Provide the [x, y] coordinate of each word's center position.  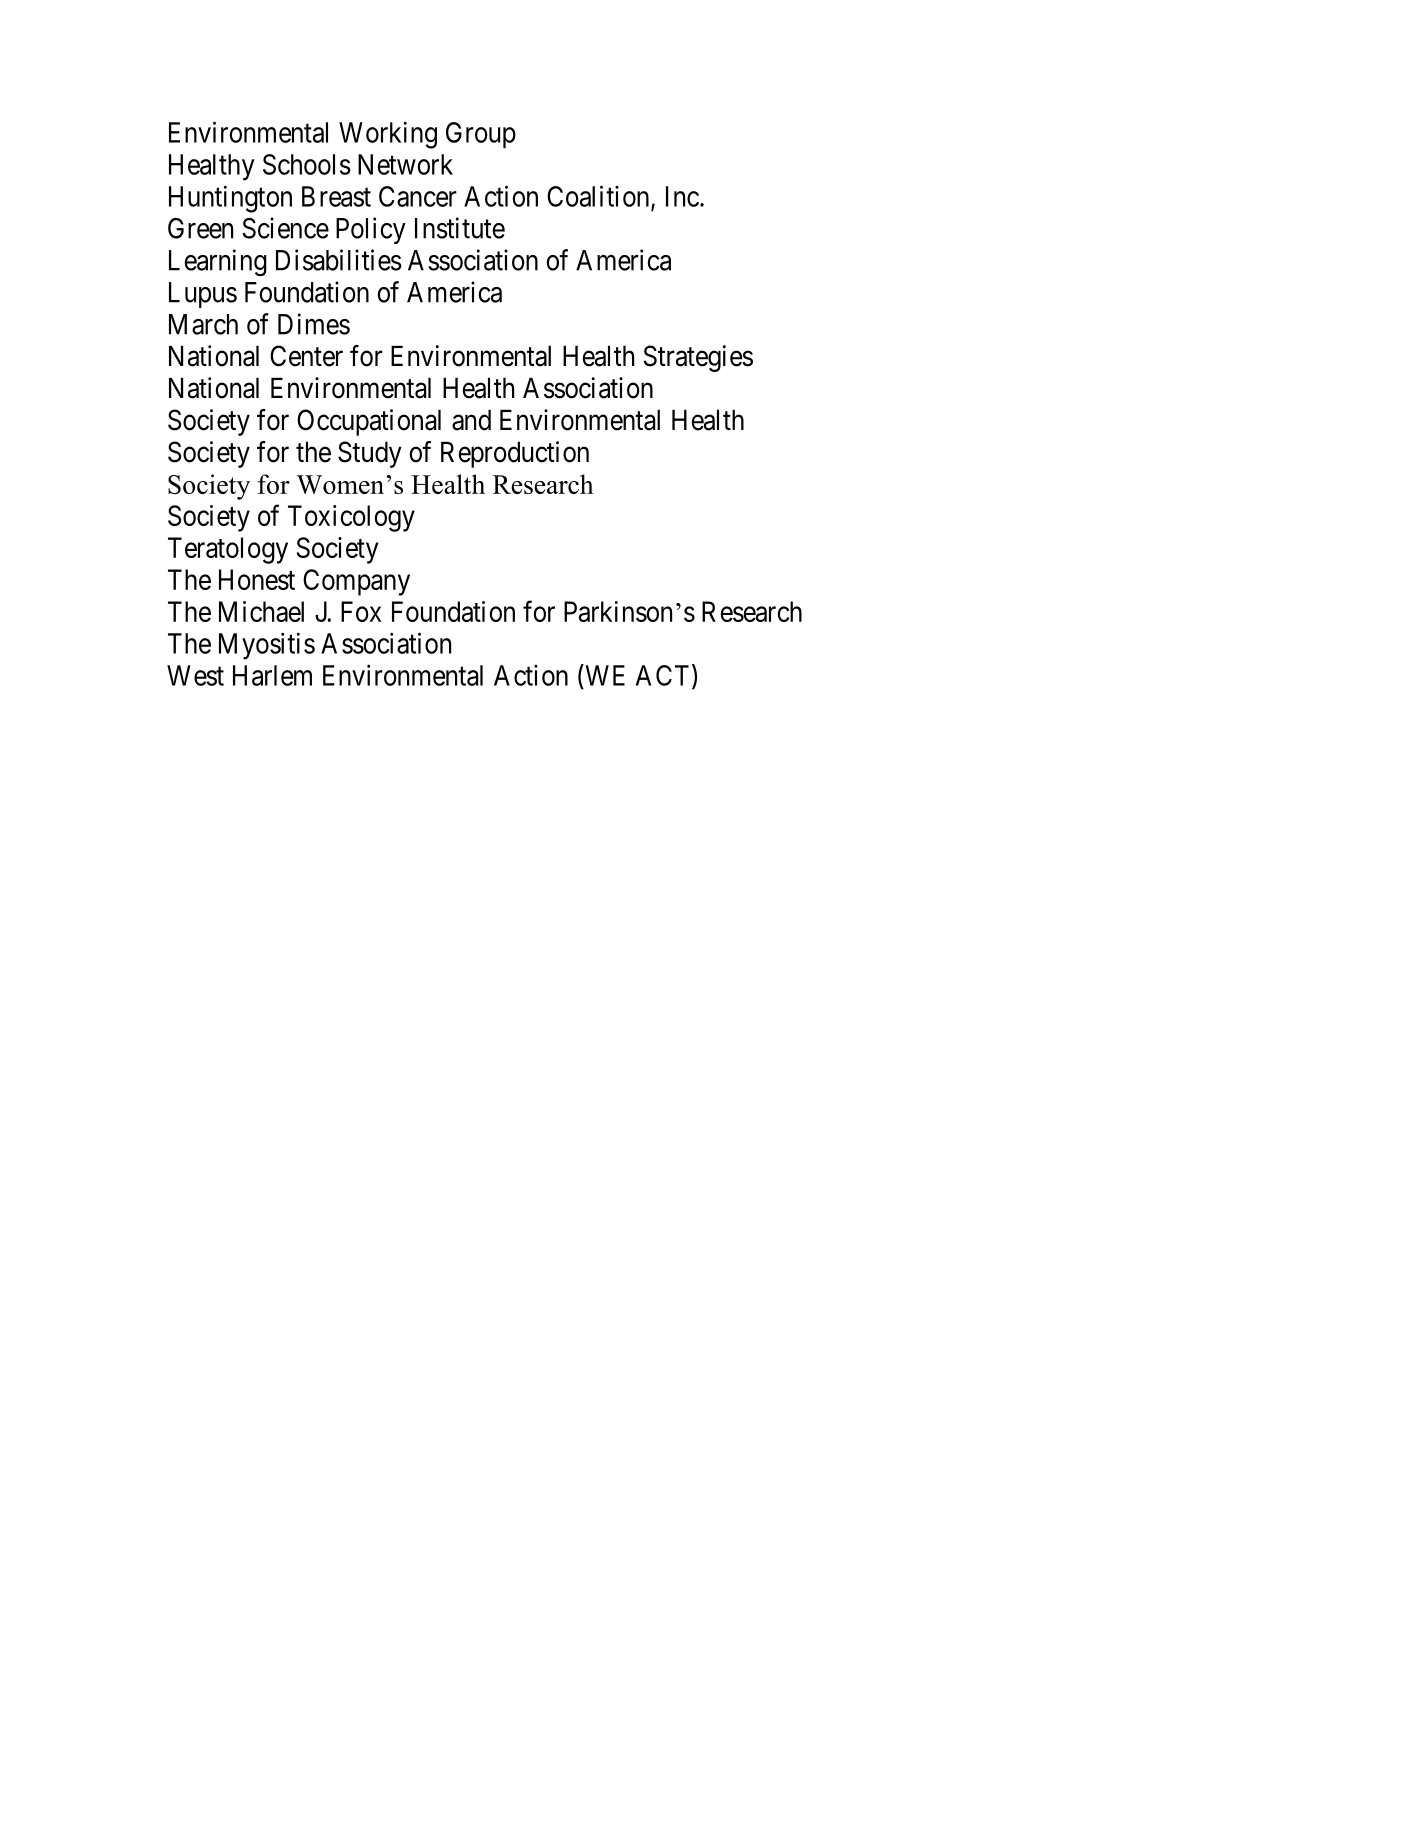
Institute [460, 228]
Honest [257, 579]
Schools [307, 164]
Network [405, 164]
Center [306, 356]
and [471, 420]
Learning [218, 263]
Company [356, 582]
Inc [682, 196]
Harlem [272, 675]
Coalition [599, 197]
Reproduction [515, 454]
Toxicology [351, 518]
